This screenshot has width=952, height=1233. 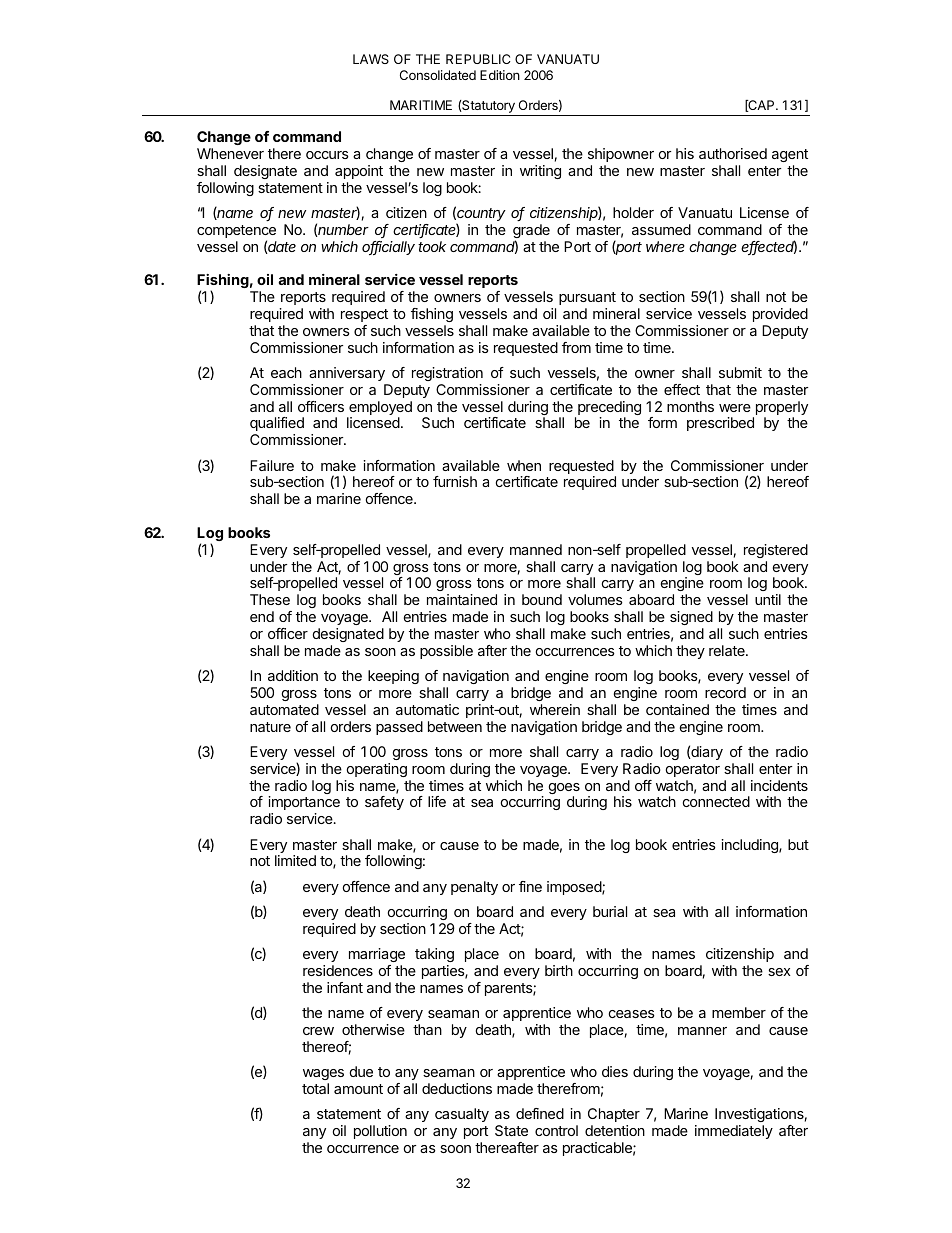 What do you see at coordinates (693, 770) in the screenshot?
I see `operator` at bounding box center [693, 770].
